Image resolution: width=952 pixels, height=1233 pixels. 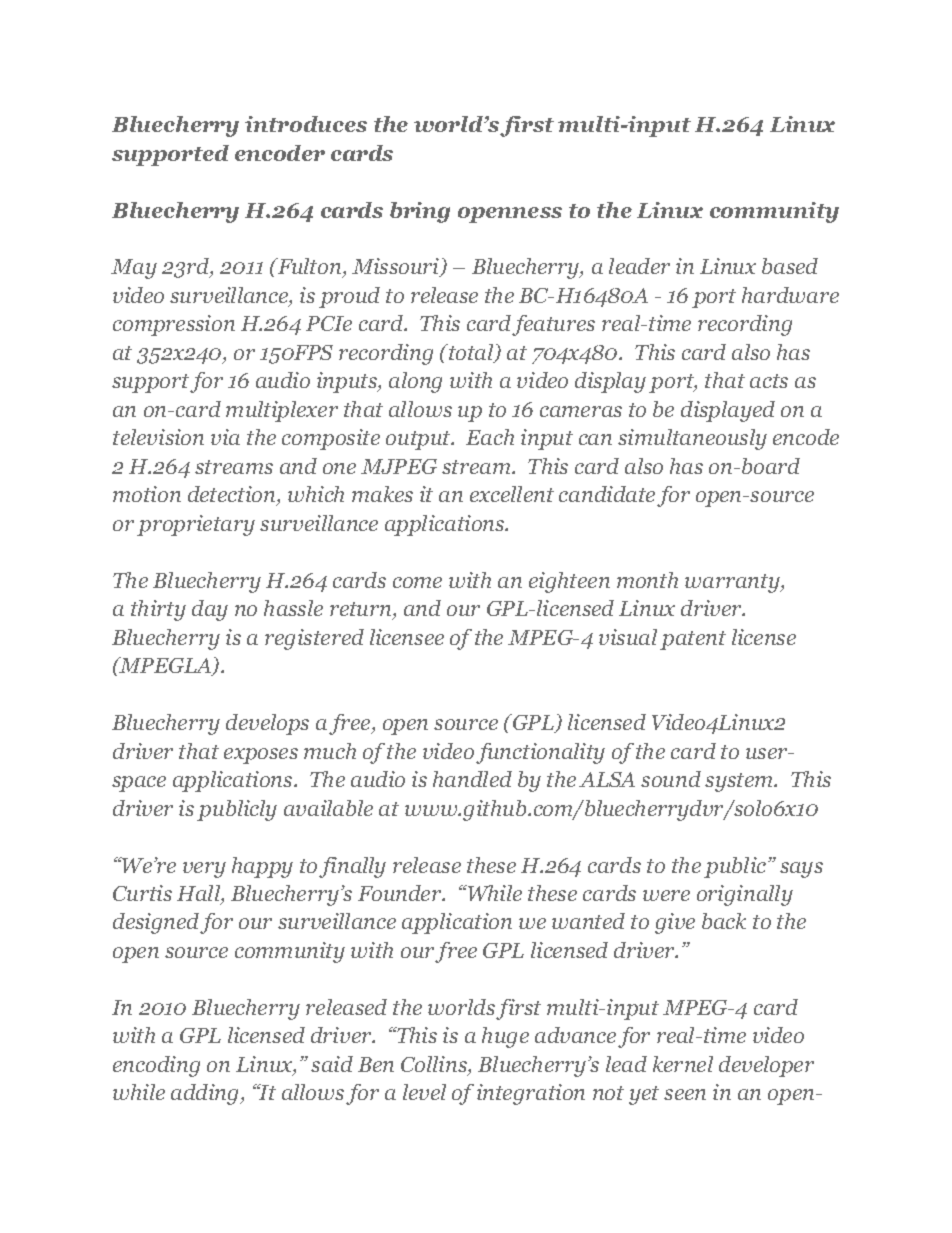 What do you see at coordinates (692, 439) in the page?
I see `simultaneously` at bounding box center [692, 439].
